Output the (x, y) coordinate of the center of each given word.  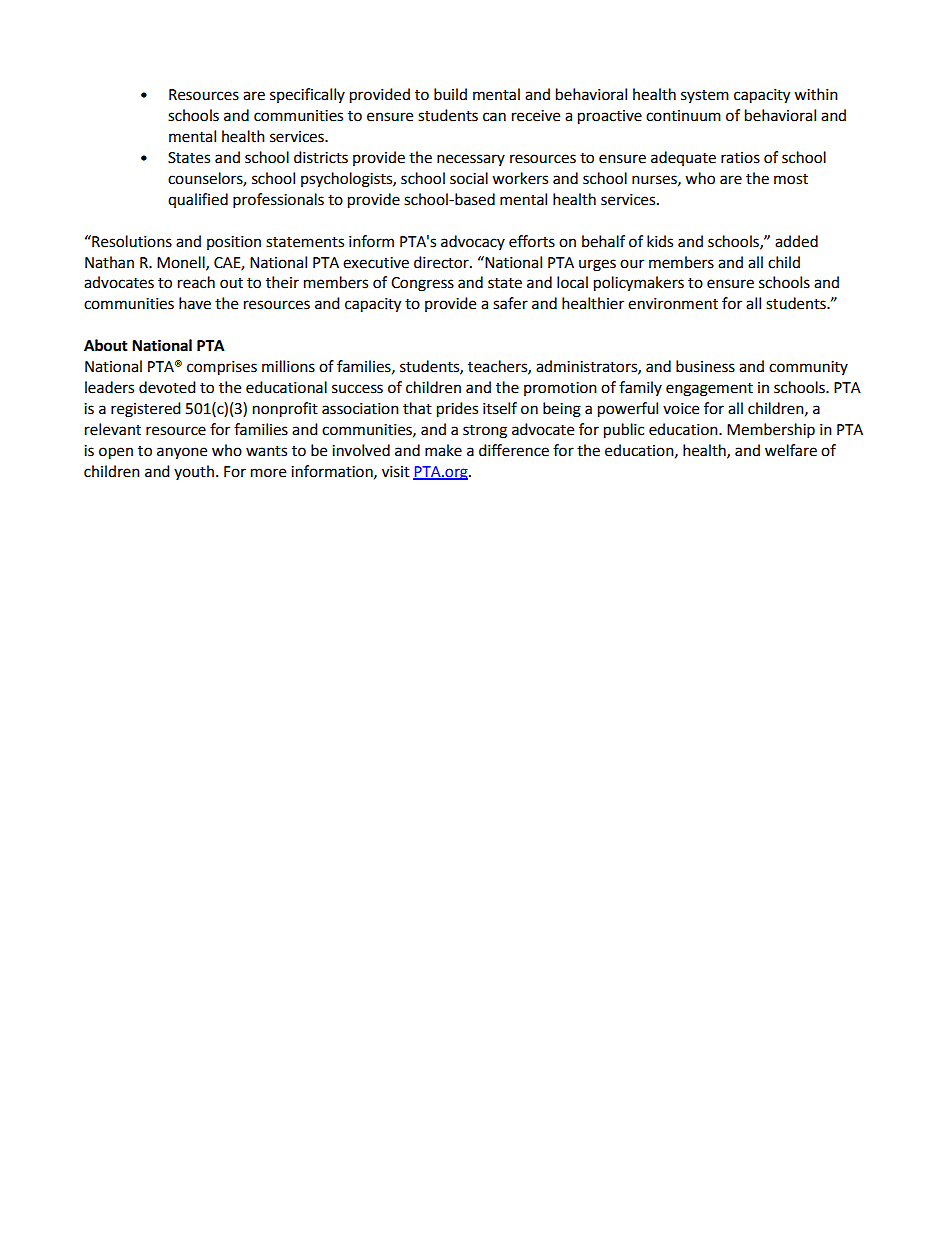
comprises (222, 368)
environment (673, 304)
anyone (182, 453)
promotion (560, 389)
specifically (307, 95)
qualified (198, 200)
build (450, 94)
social (469, 178)
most (791, 179)
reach (196, 282)
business (705, 366)
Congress (422, 284)
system (705, 96)
